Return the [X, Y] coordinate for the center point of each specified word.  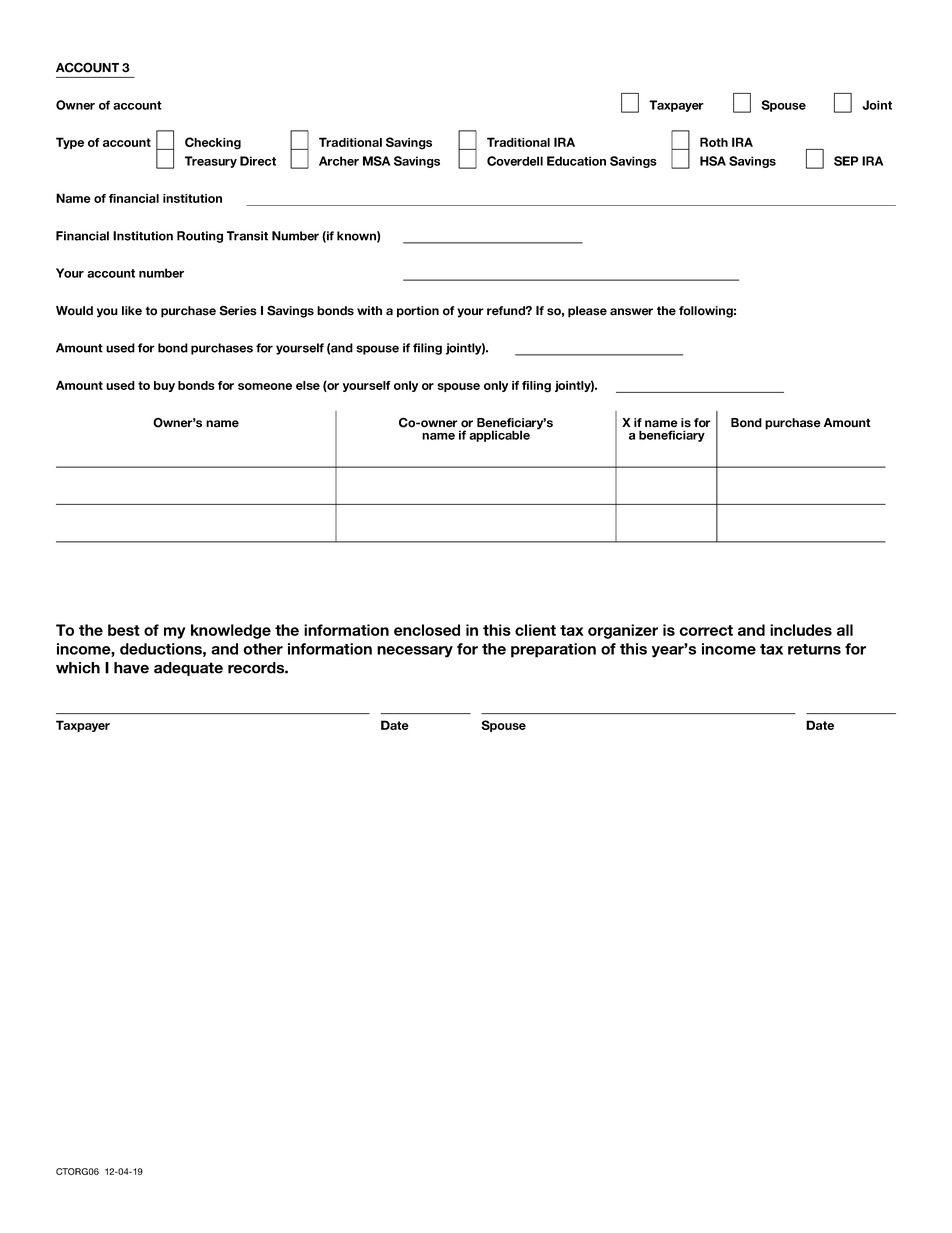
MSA [376, 161]
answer [631, 312]
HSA [713, 161]
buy [164, 386]
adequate [188, 669]
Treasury [211, 162]
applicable [499, 436]
